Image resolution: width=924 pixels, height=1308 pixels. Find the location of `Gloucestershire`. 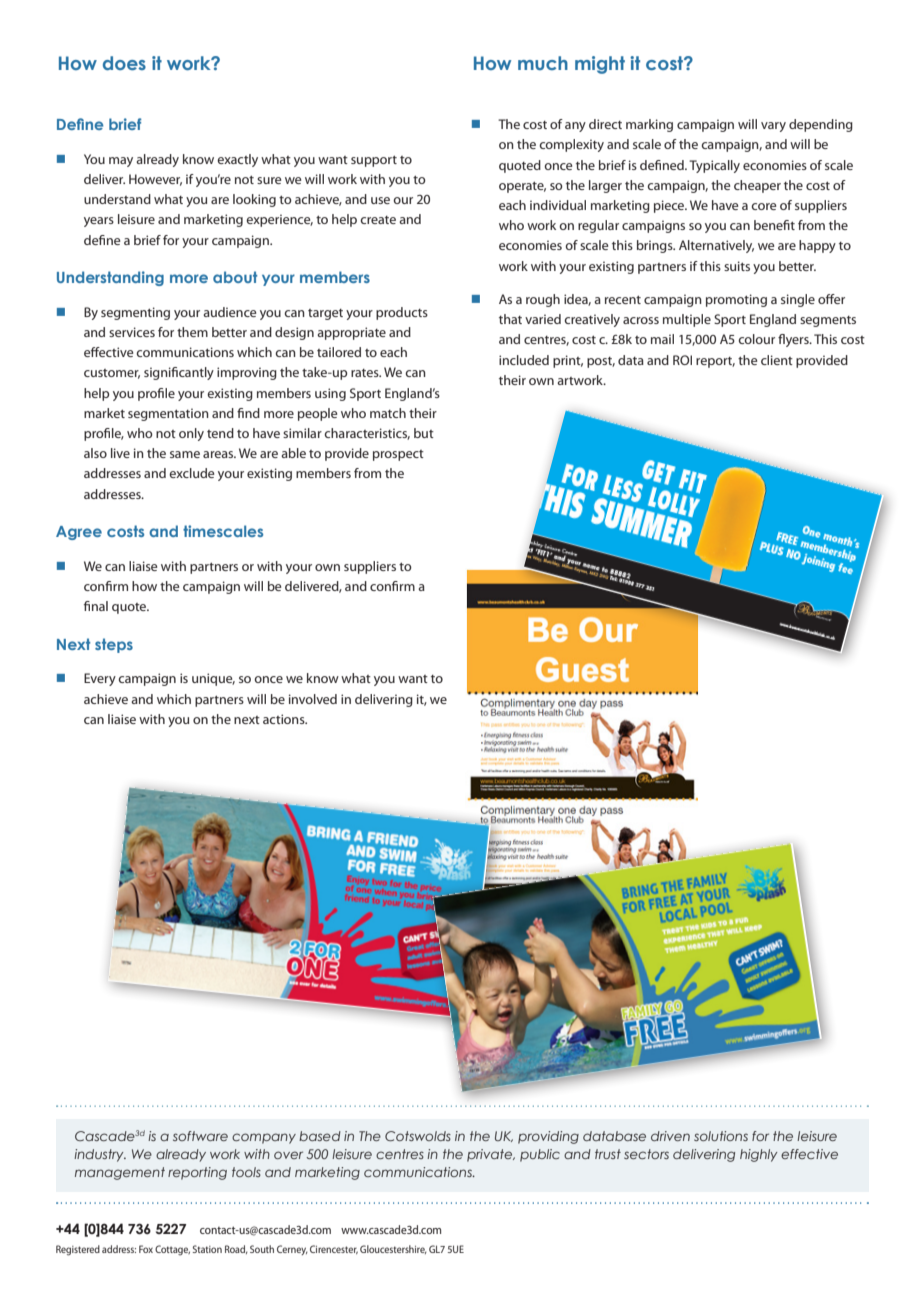

Gloucestershire is located at coordinates (393, 1249).
